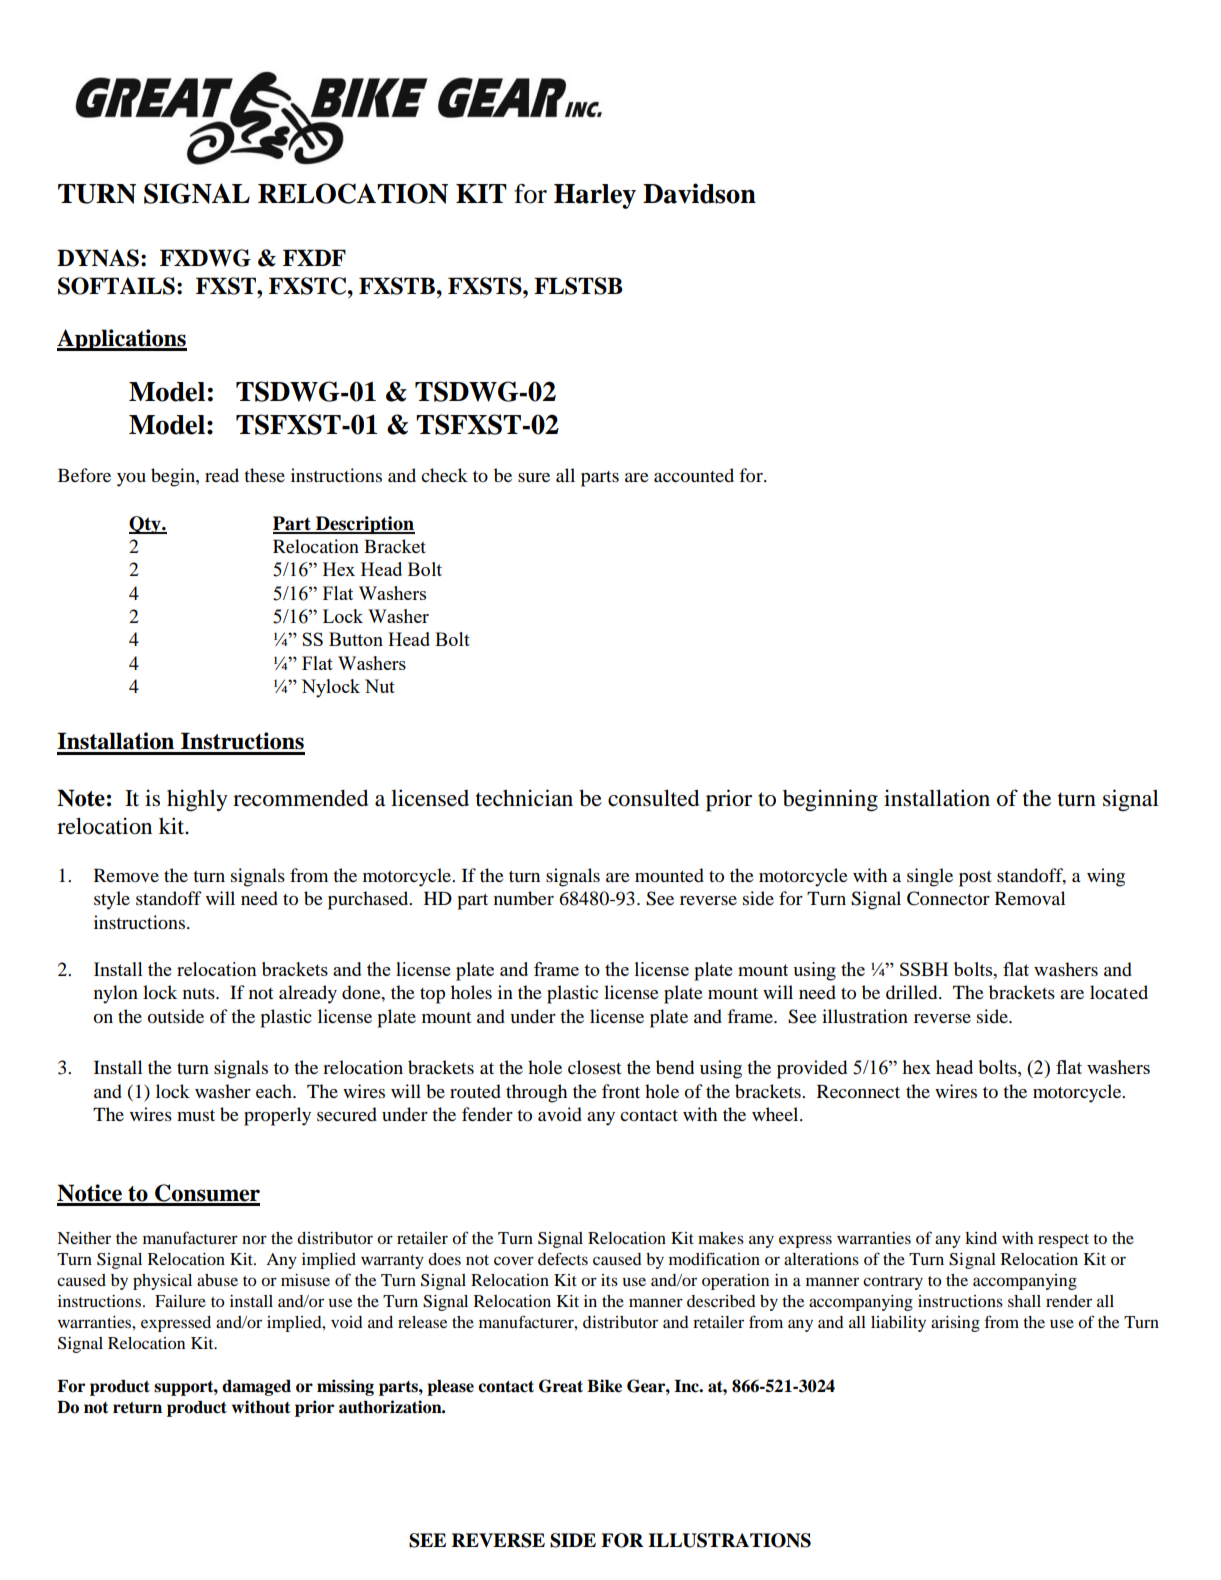 This image has width=1221, height=1580. Describe the element at coordinates (699, 193) in the image. I see `Davidson` at that location.
